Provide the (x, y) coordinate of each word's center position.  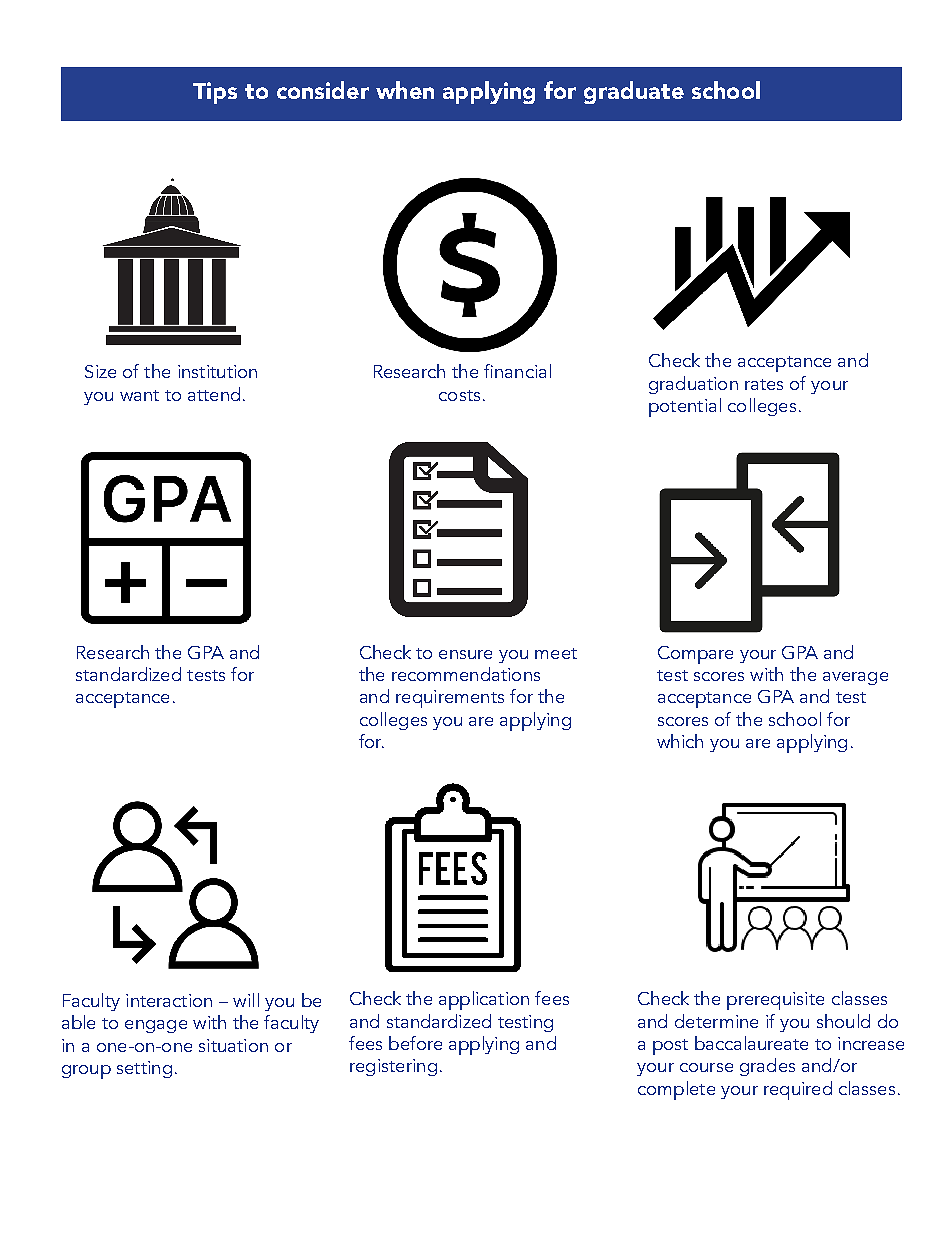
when (405, 90)
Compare (695, 655)
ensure (465, 654)
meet (556, 653)
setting (144, 1069)
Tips (215, 93)
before (415, 1043)
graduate (634, 92)
